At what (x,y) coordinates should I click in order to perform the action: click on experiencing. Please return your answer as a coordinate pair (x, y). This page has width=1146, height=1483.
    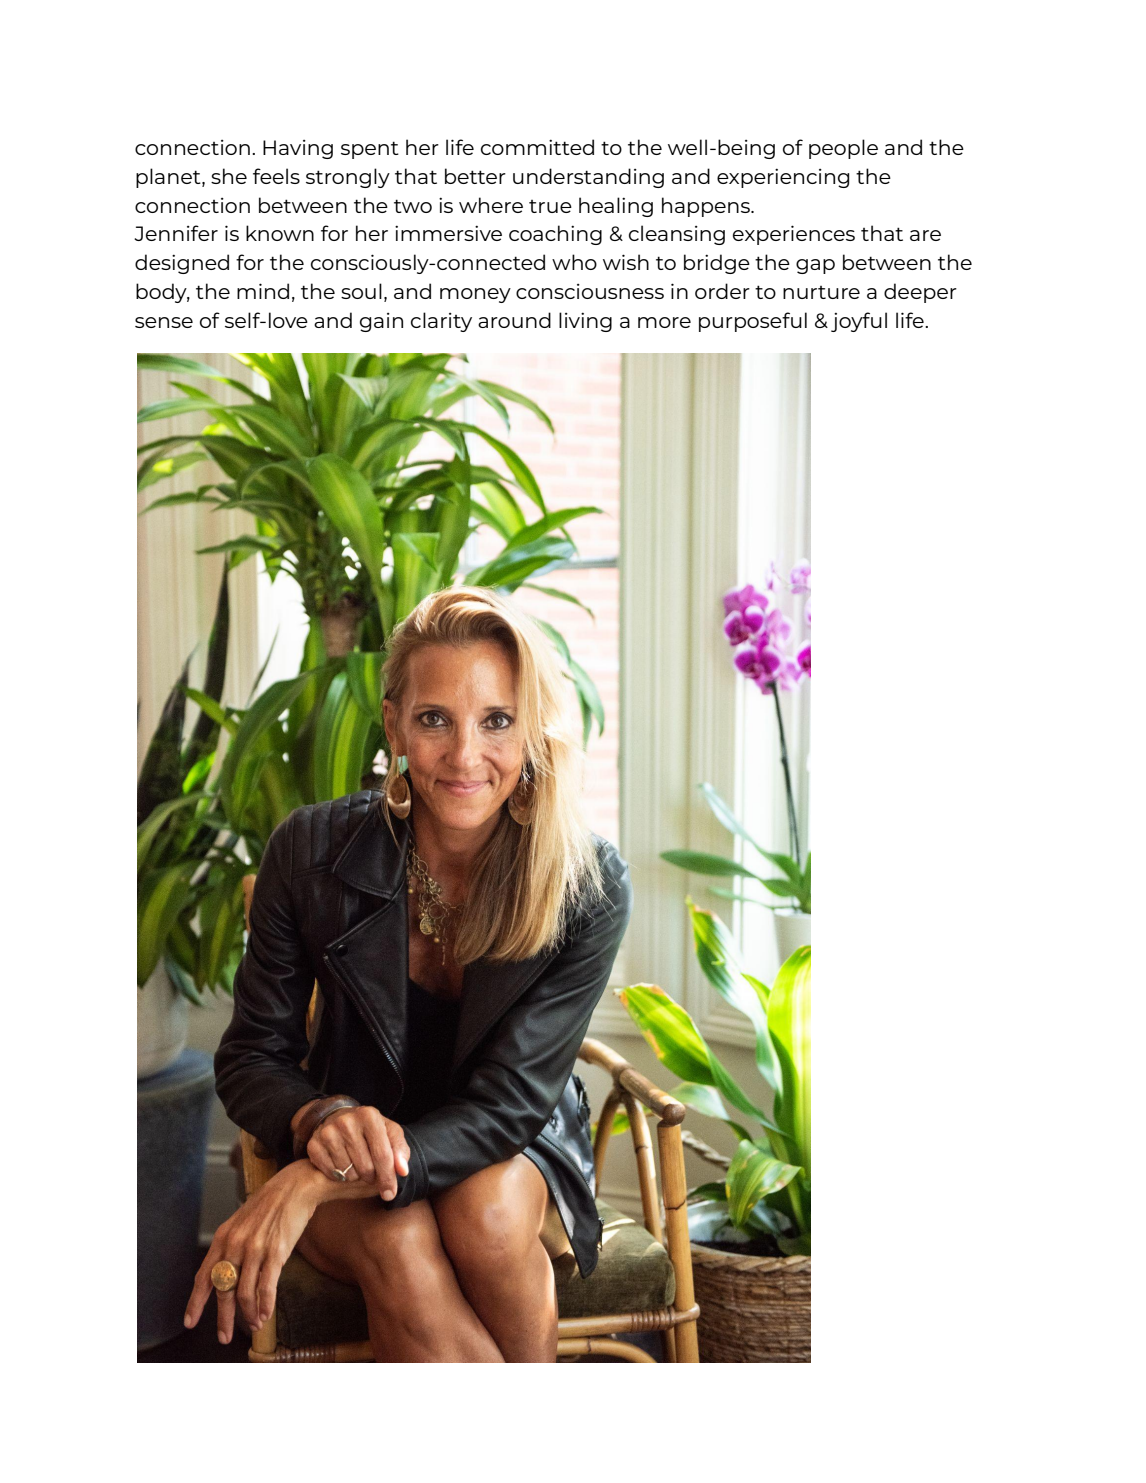
    Looking at the image, I should click on (783, 178).
